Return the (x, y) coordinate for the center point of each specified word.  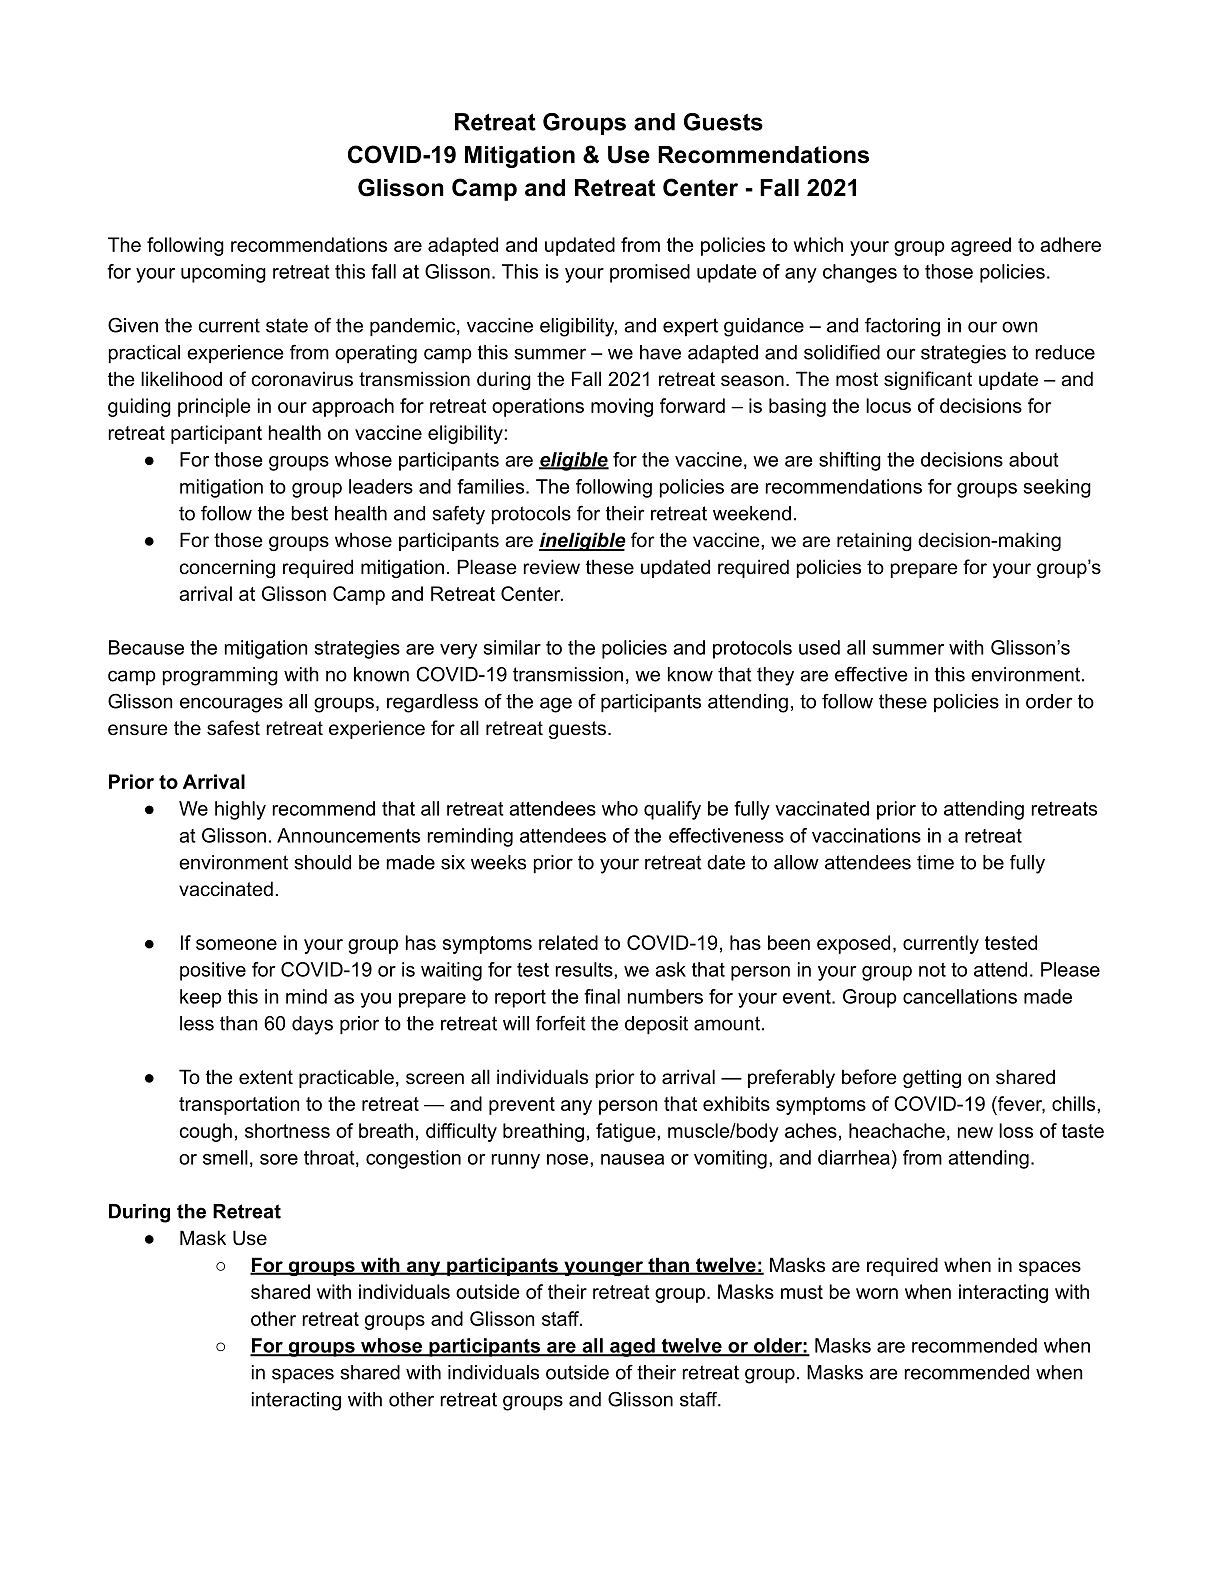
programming (220, 676)
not (932, 970)
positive (213, 971)
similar (512, 647)
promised (650, 273)
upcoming (223, 273)
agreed (981, 246)
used (819, 647)
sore (279, 1159)
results (585, 969)
